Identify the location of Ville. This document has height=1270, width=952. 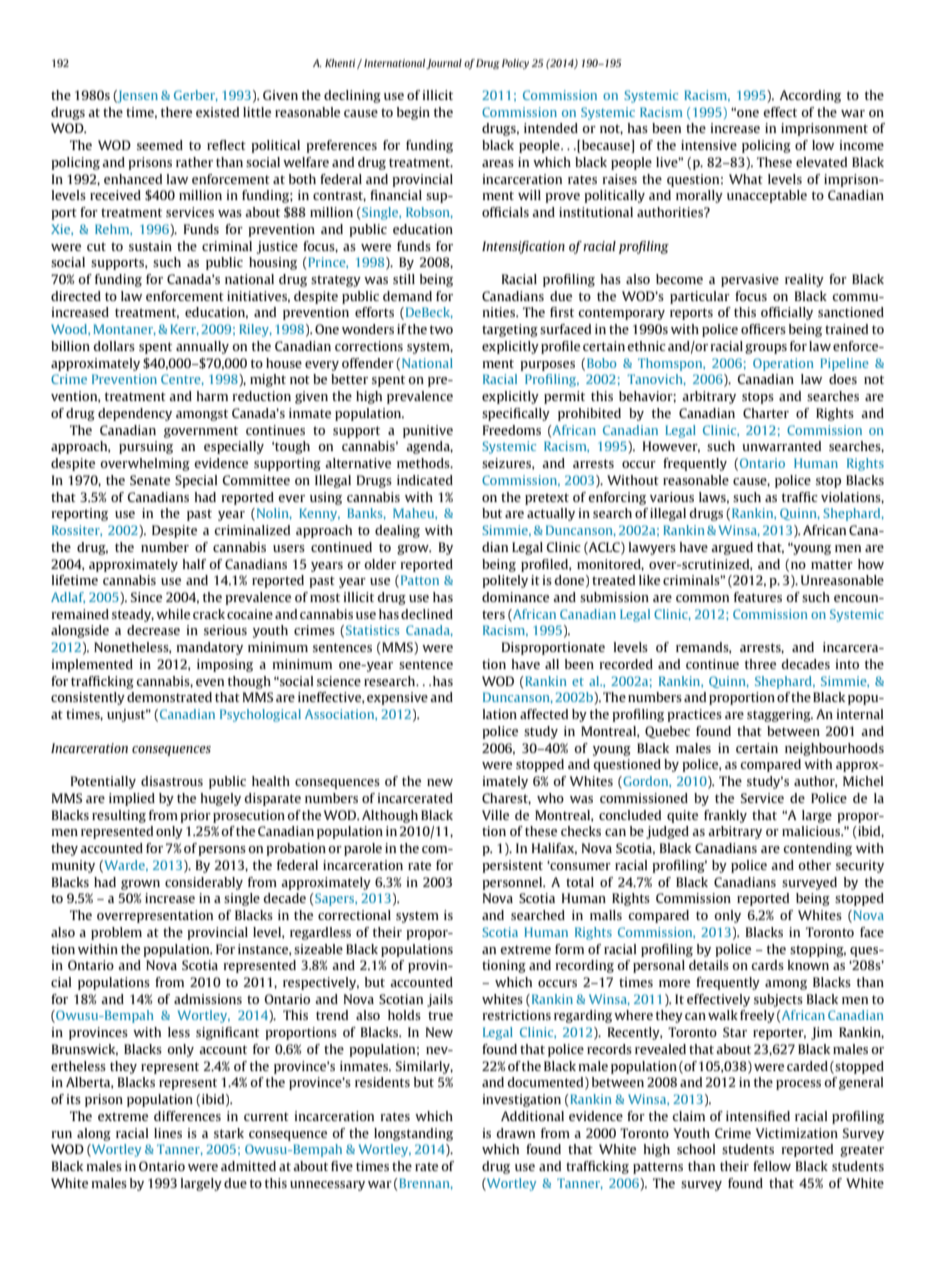
(495, 815).
